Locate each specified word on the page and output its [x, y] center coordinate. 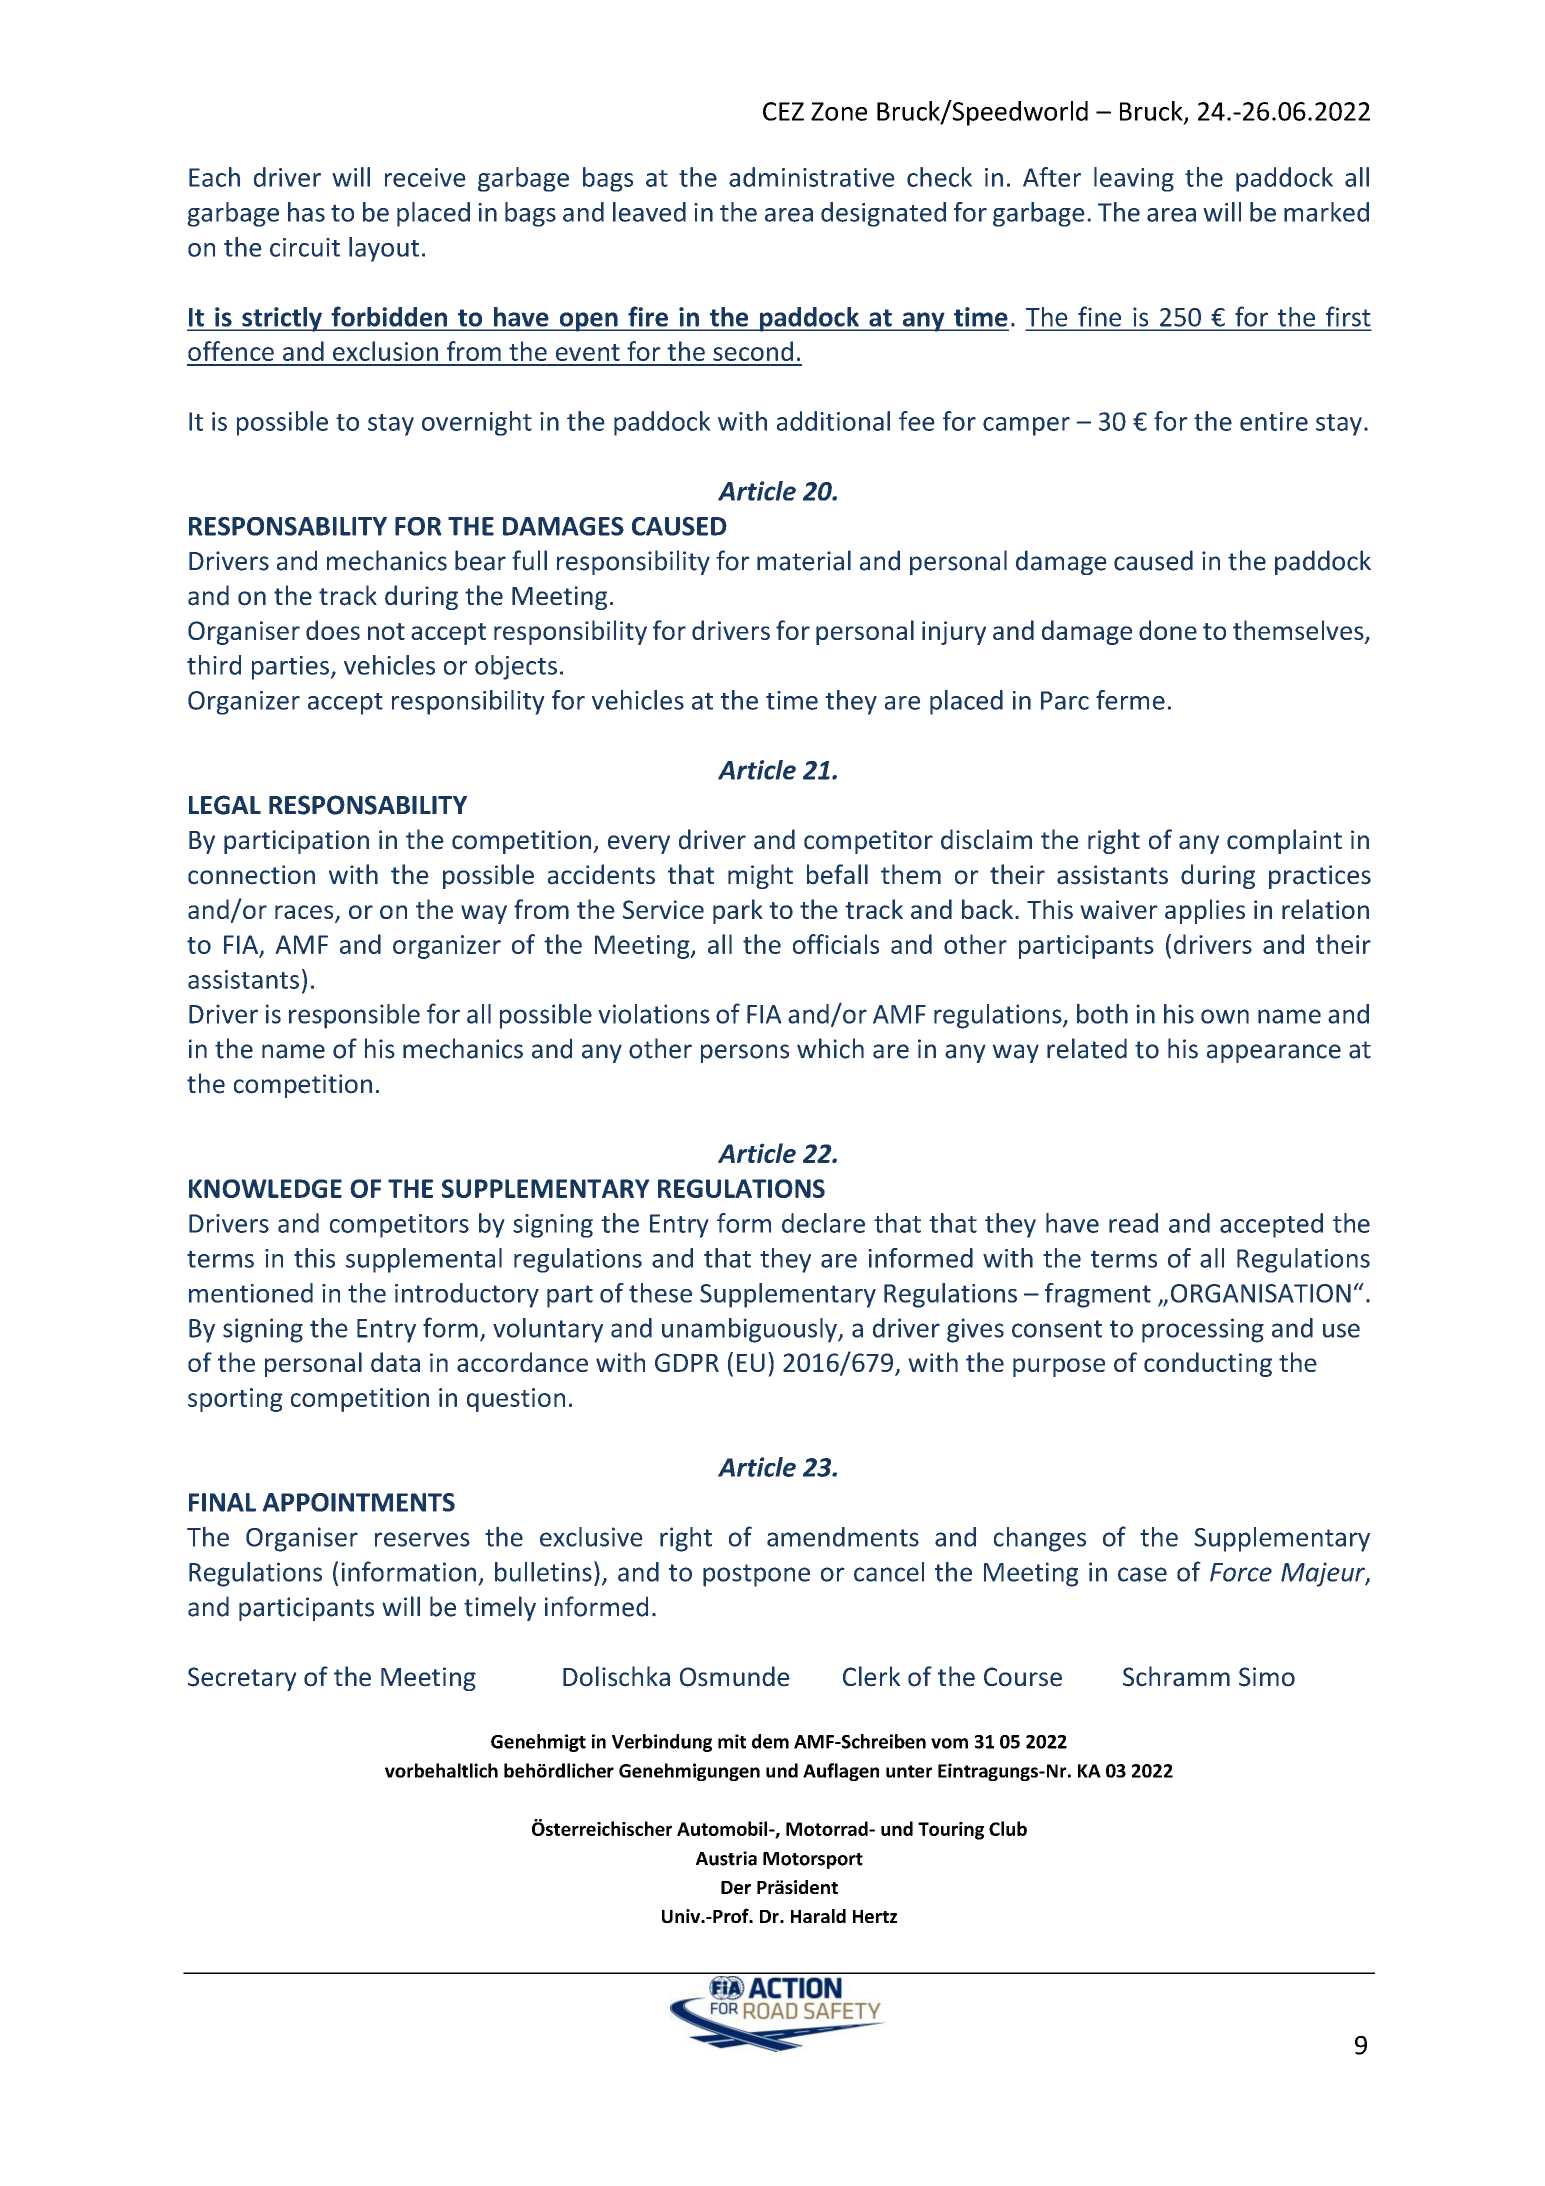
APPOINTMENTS [358, 1502]
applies [1205, 911]
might [760, 876]
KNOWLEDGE [265, 1188]
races [305, 913]
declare [823, 1223]
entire [1274, 421]
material [804, 560]
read [1133, 1223]
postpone [756, 1575]
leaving [1134, 179]
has [306, 212]
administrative [812, 177]
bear [480, 560]
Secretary [242, 1679]
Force [1241, 1572]
